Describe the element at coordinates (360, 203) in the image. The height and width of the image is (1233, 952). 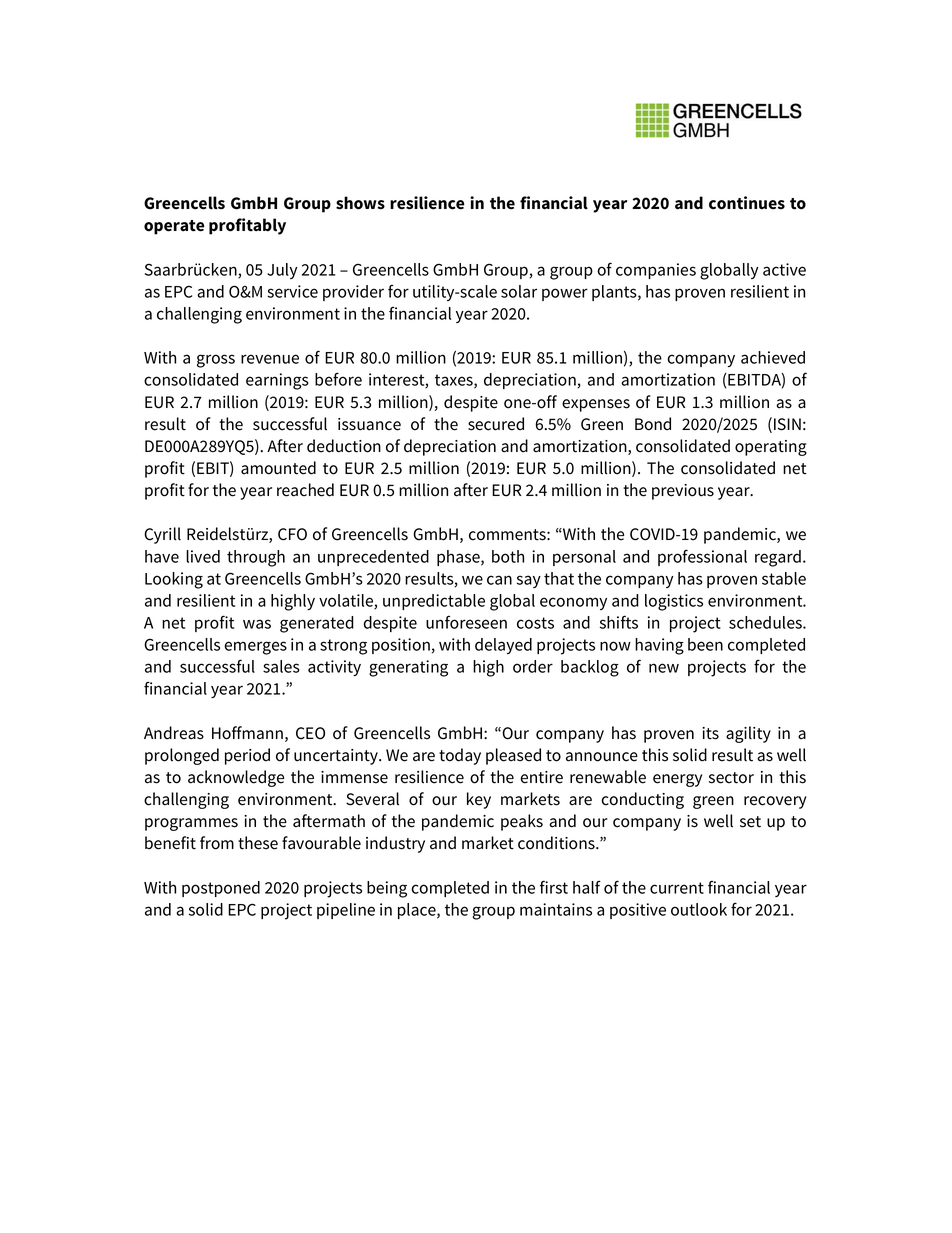
I see `shows` at that location.
